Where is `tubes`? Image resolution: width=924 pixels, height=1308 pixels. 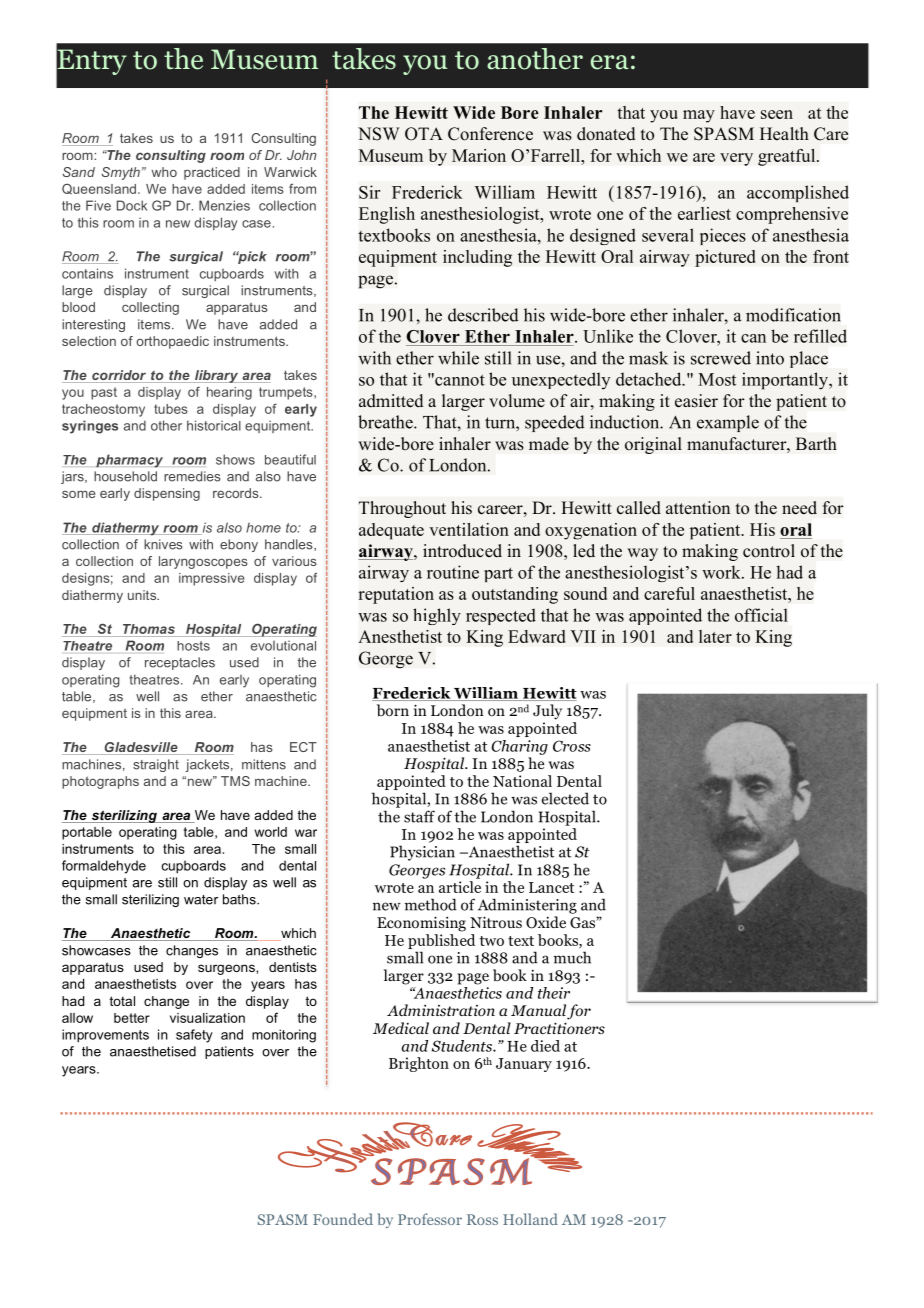 tubes is located at coordinates (171, 409).
